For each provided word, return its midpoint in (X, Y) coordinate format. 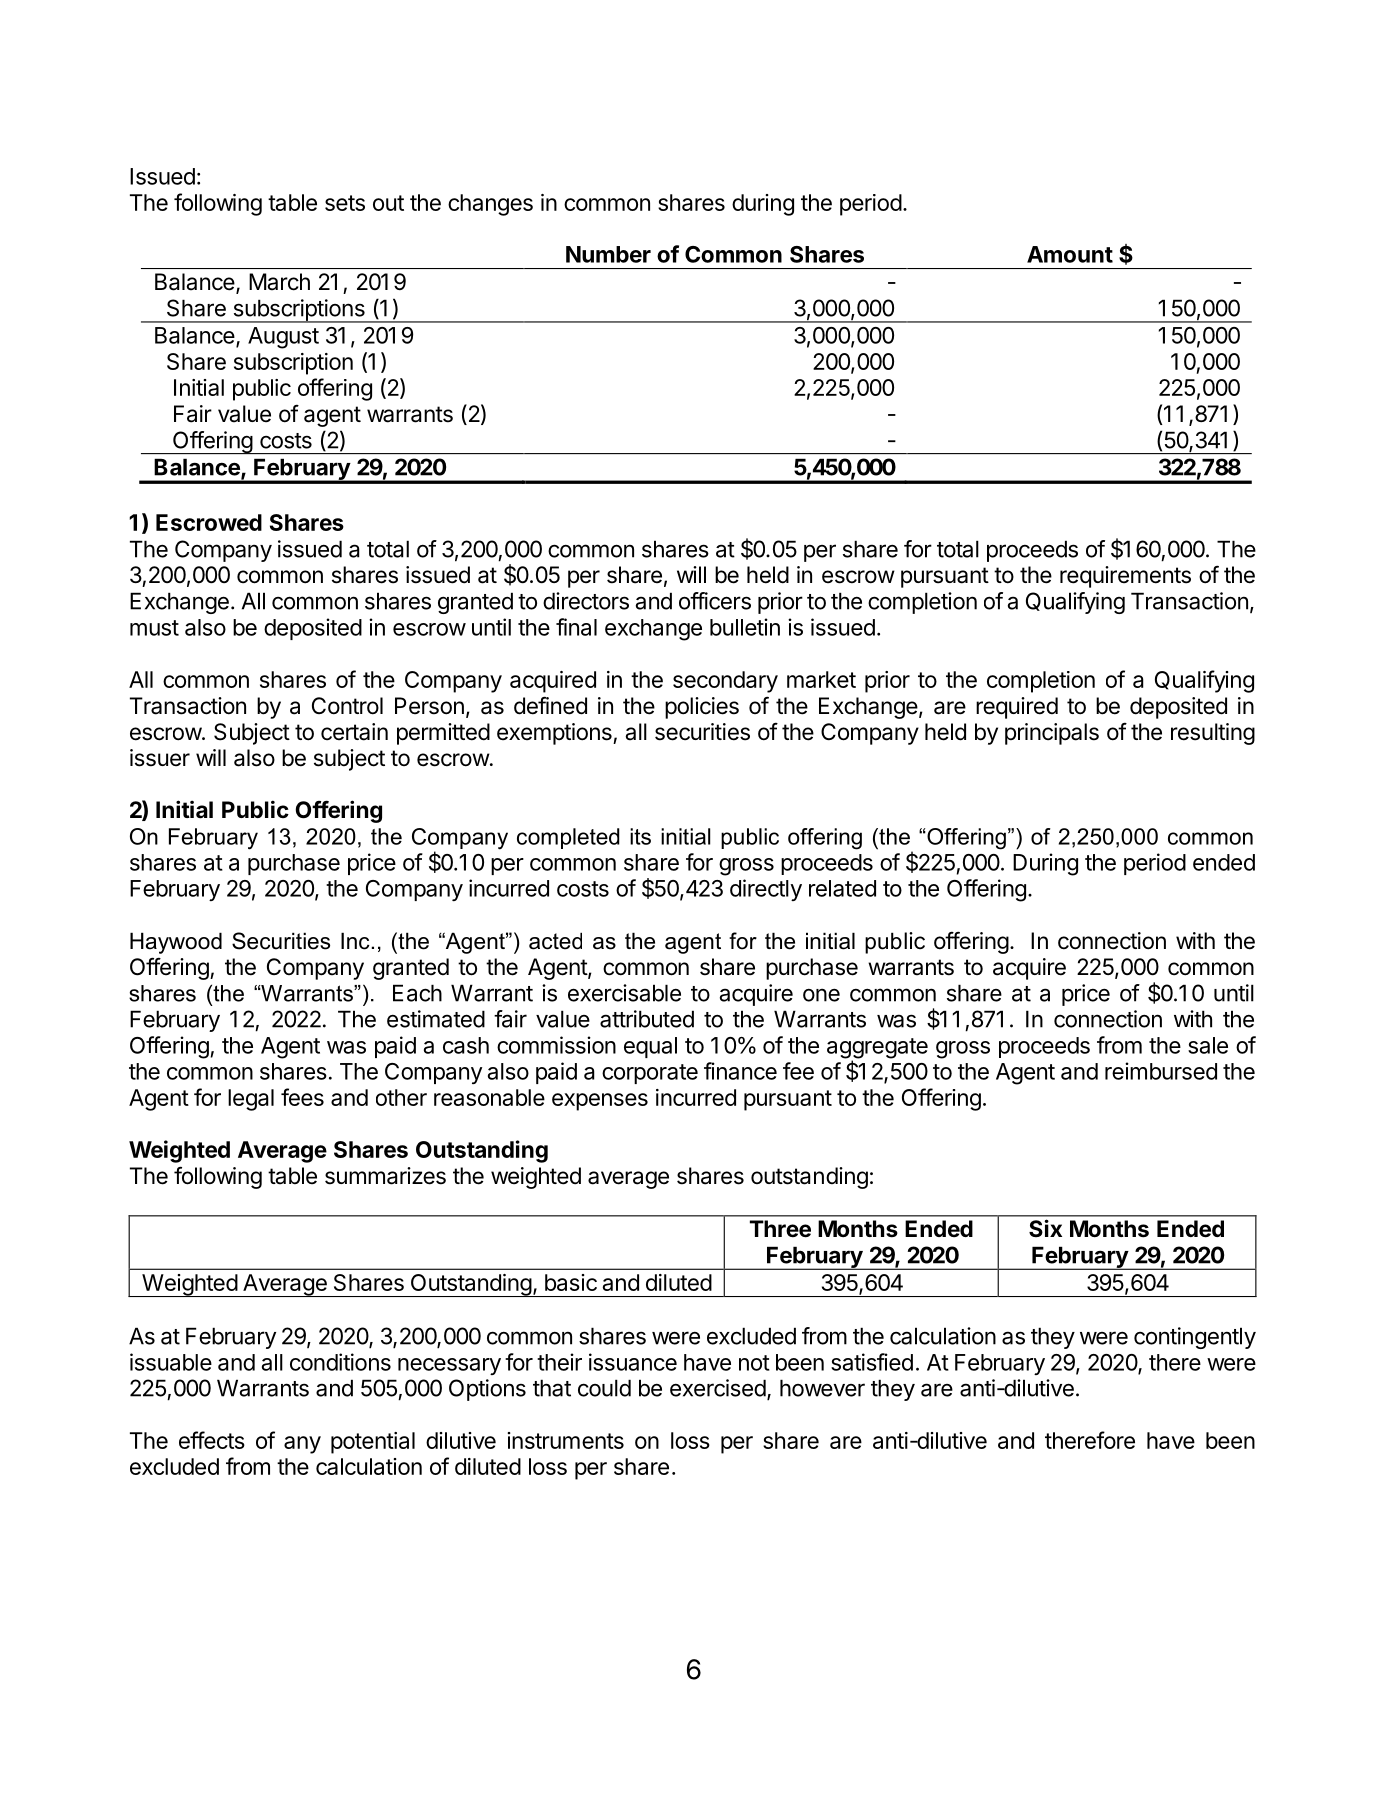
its (640, 836)
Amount (1070, 254)
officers (715, 601)
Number (608, 254)
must (154, 628)
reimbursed (1161, 1071)
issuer (160, 758)
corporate (650, 1074)
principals (1052, 734)
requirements (1125, 577)
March (279, 282)
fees (302, 1097)
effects (212, 1440)
